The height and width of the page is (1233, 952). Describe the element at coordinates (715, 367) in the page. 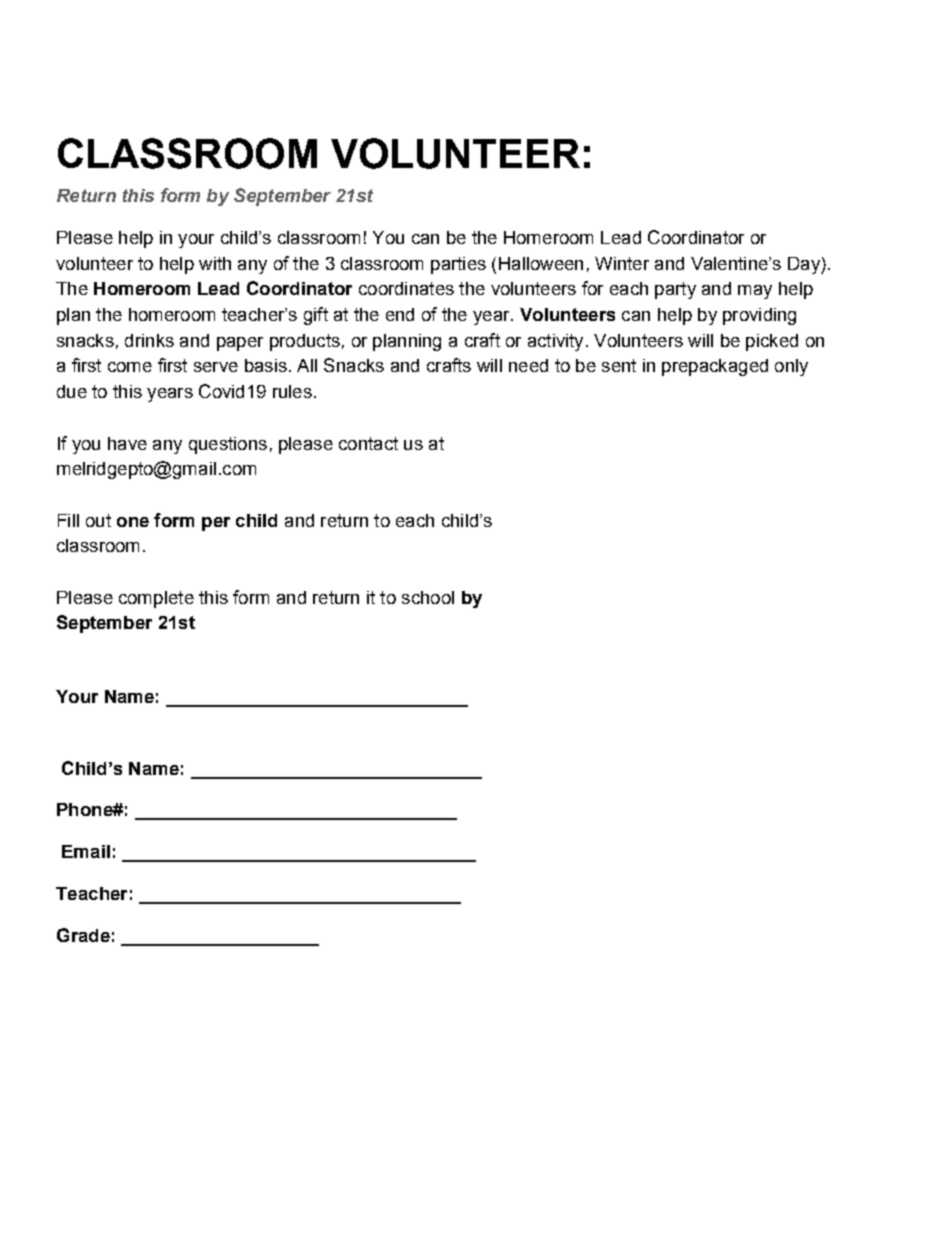

I see `prepackaged` at that location.
